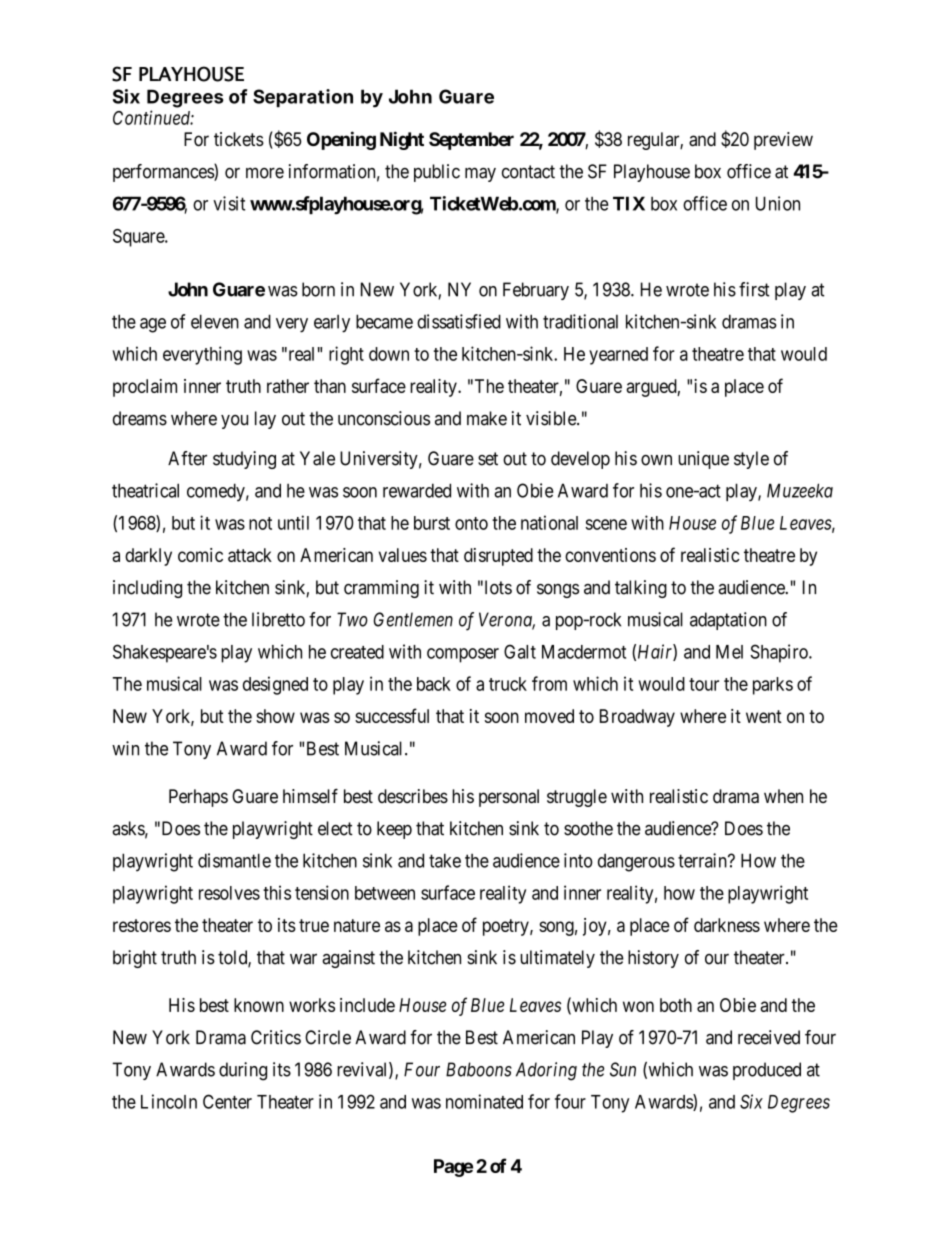 This screenshot has height=1233, width=952. What do you see at coordinates (243, 1071) in the screenshot?
I see `during` at bounding box center [243, 1071].
